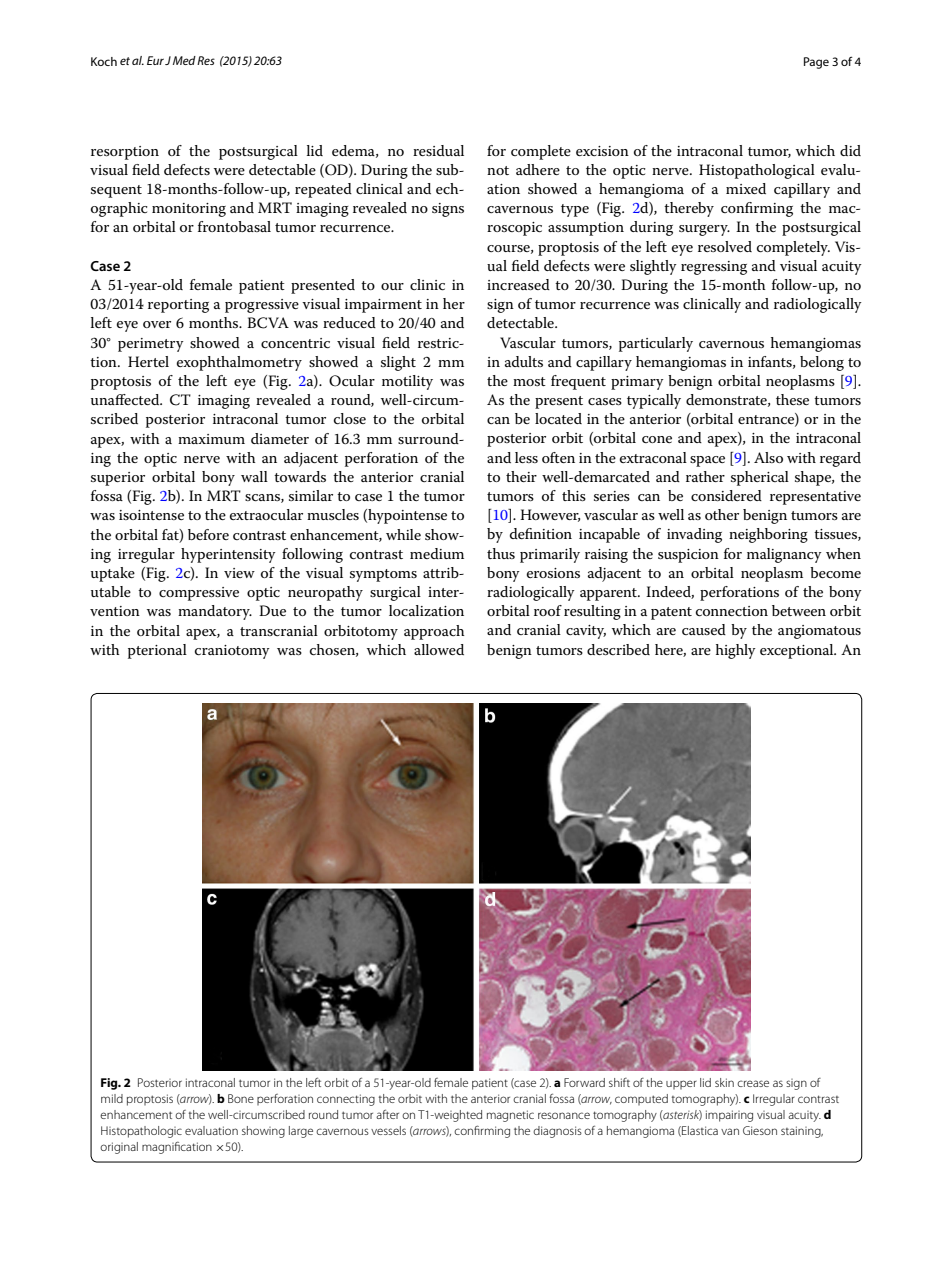  Describe the element at coordinates (510, 1116) in the document. I see `magnetic` at that location.
